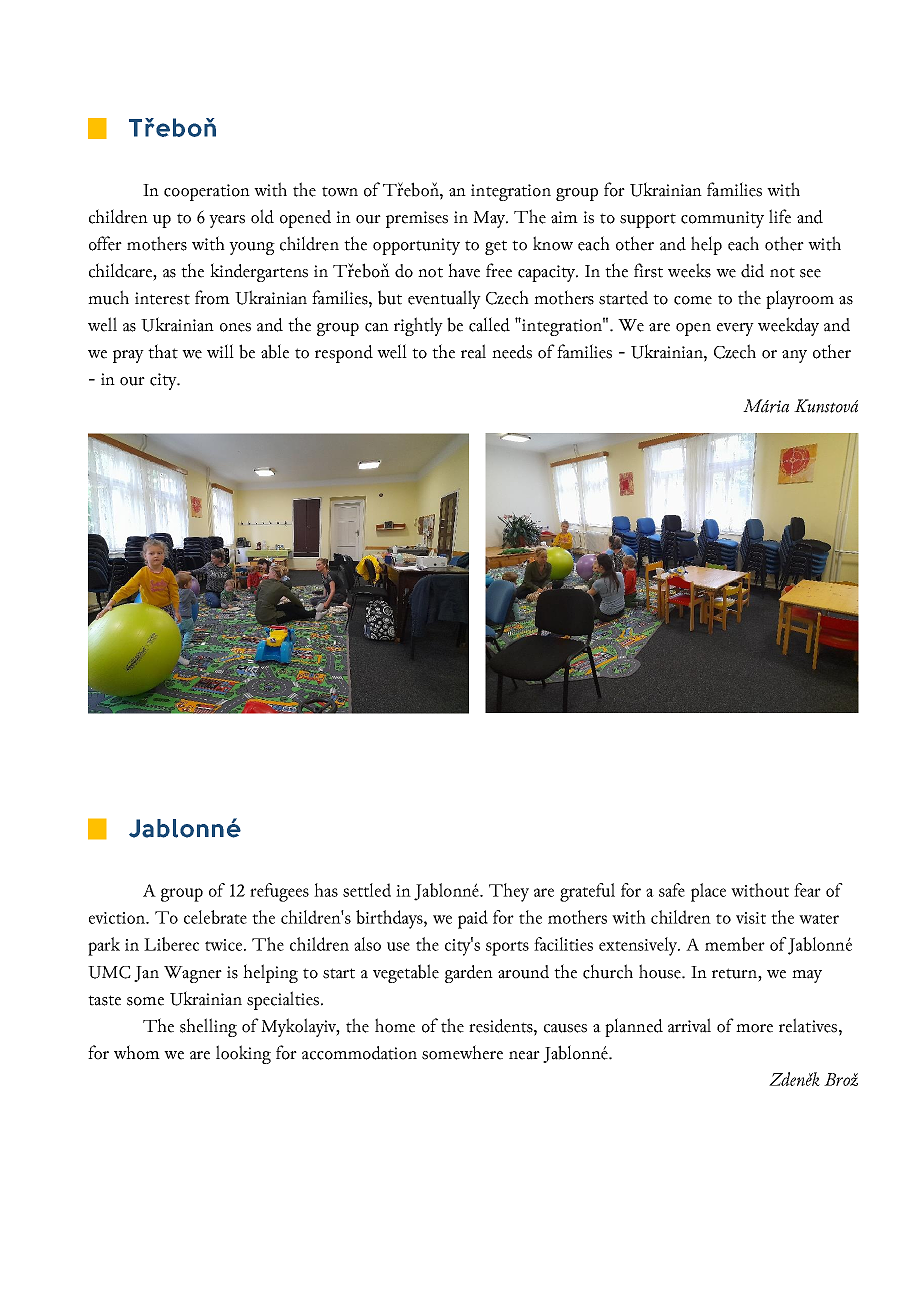 Image resolution: width=924 pixels, height=1308 pixels. Describe the element at coordinates (208, 1027) in the image. I see `shelling` at that location.
